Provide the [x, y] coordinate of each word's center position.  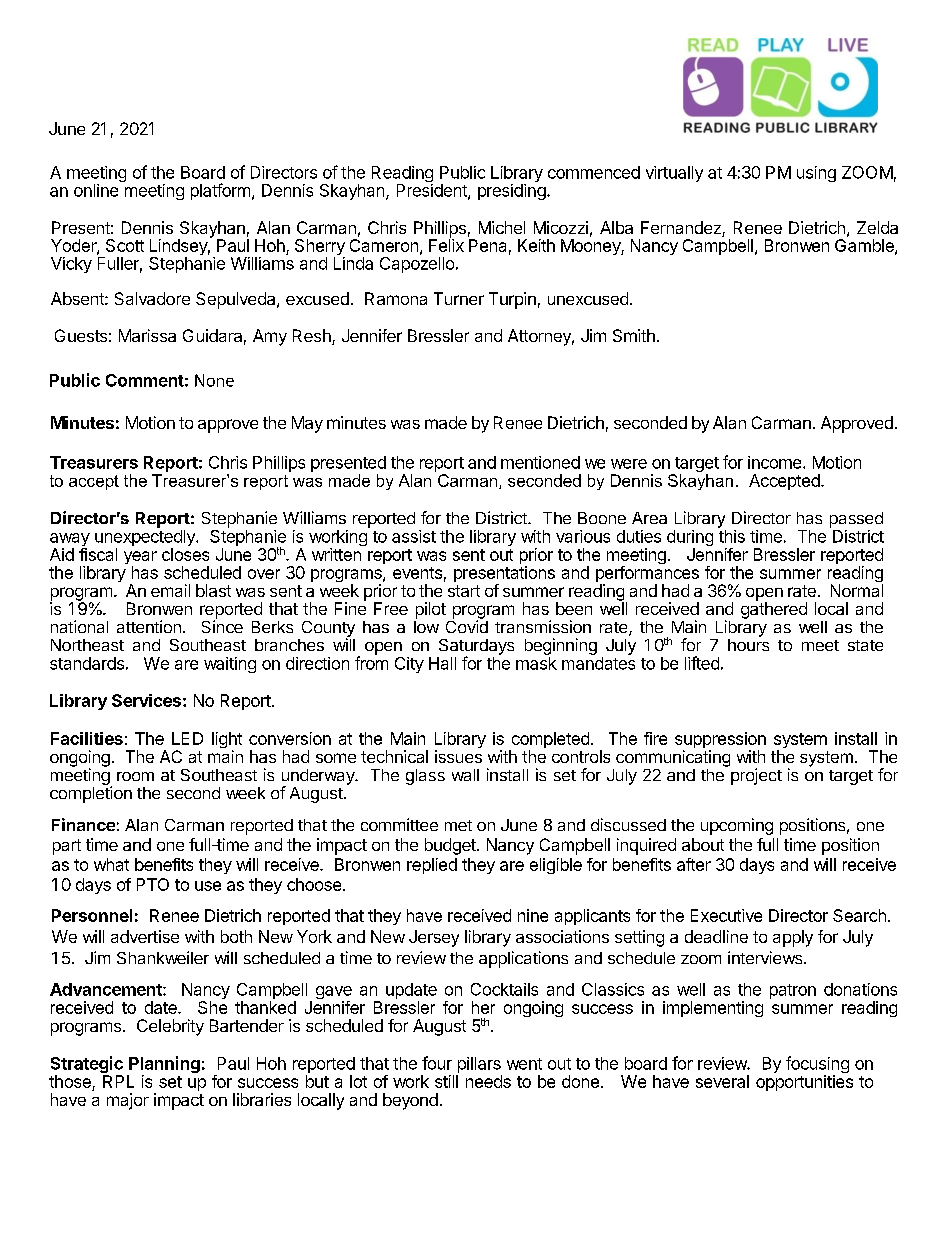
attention [149, 626]
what [111, 864]
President [433, 191]
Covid [467, 625]
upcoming [737, 826]
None [214, 380]
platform [220, 191]
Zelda [877, 227]
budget [451, 846]
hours [748, 645]
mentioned [540, 462]
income [776, 462]
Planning [163, 1066]
